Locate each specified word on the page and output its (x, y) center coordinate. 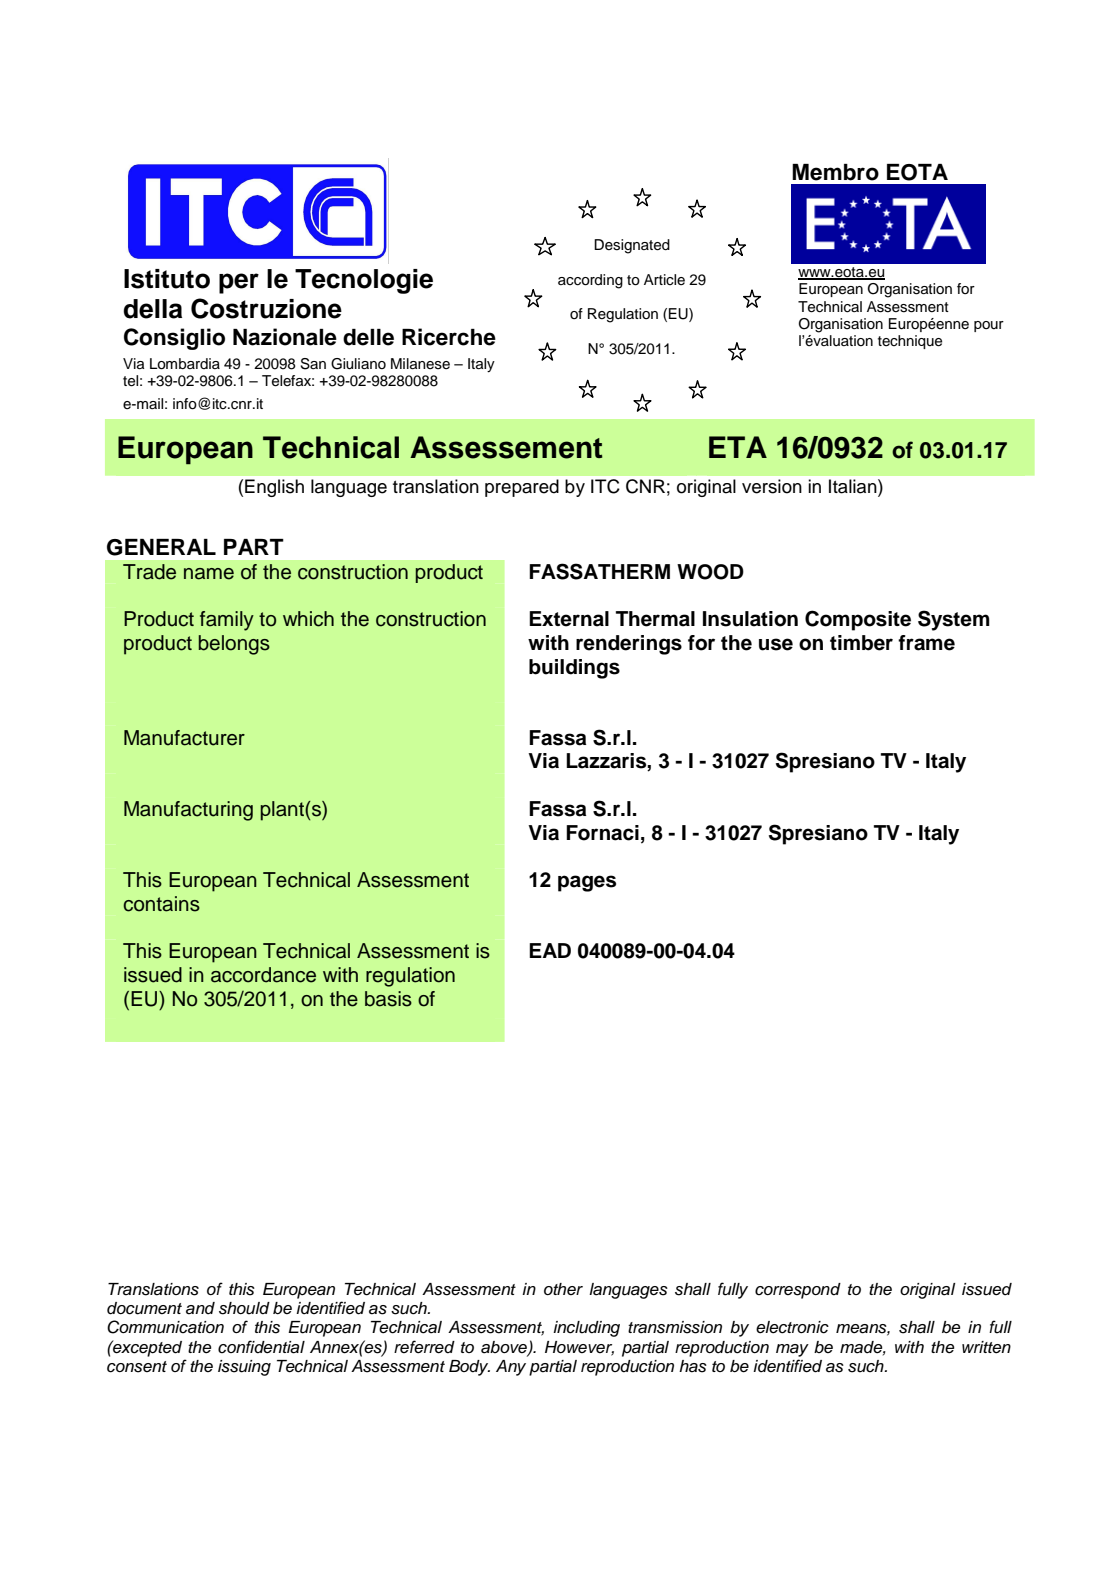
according (590, 281)
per (239, 283)
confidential (261, 1347)
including (586, 1329)
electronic (792, 1327)
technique (910, 342)
